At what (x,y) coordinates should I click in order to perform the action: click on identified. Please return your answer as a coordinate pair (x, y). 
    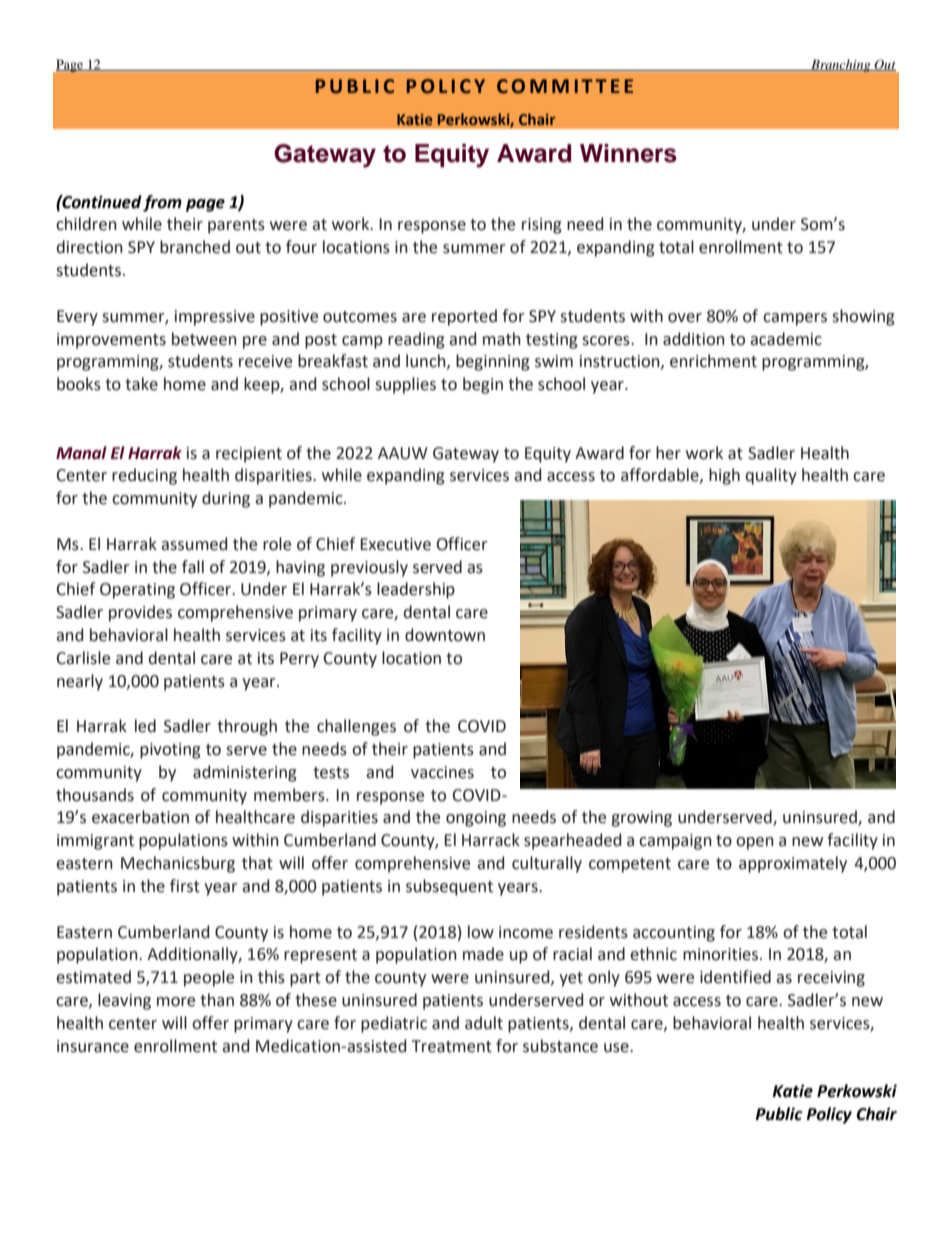
    Looking at the image, I should click on (735, 977).
